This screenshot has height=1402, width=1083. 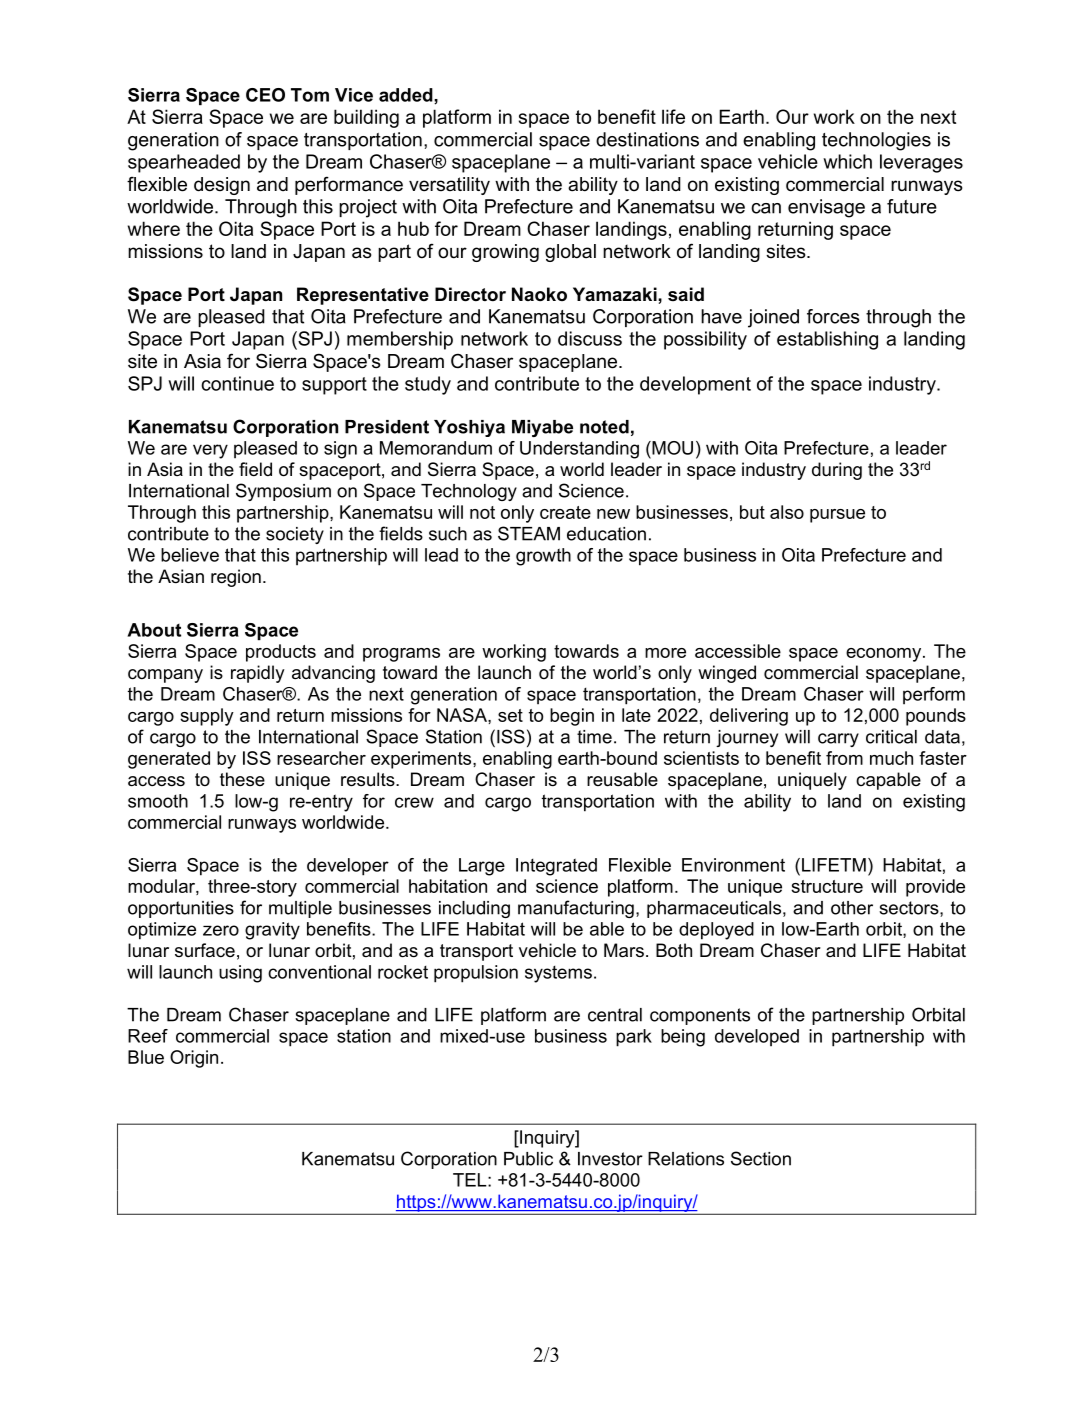 What do you see at coordinates (543, 557) in the screenshot?
I see `growth` at bounding box center [543, 557].
